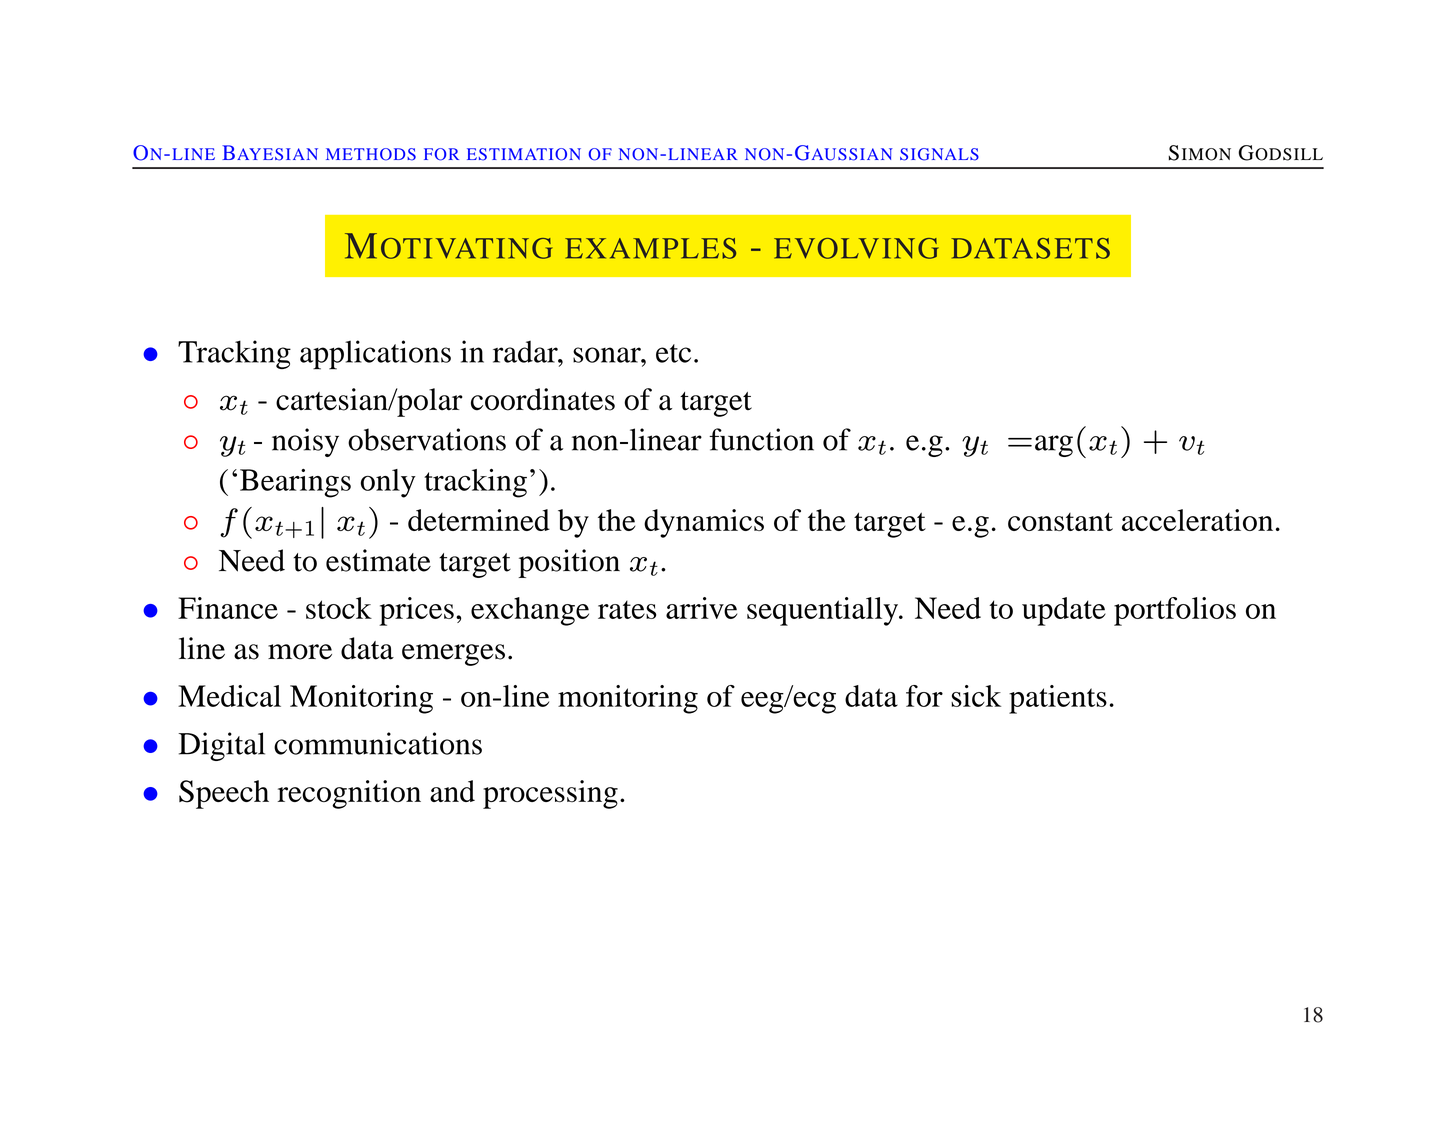 This screenshot has height=1125, width=1456. Describe the element at coordinates (1060, 521) in the screenshot. I see `constant` at that location.
